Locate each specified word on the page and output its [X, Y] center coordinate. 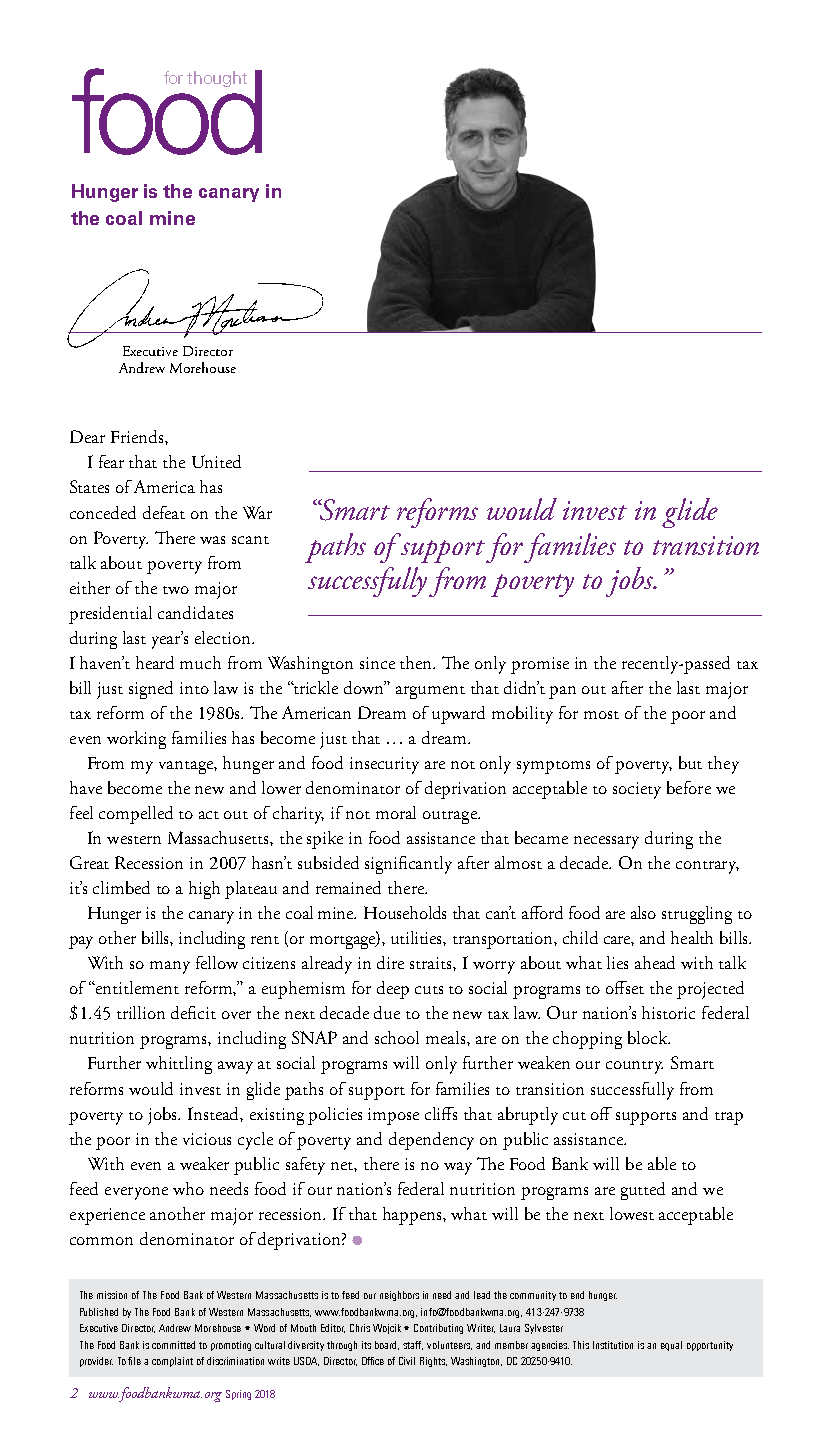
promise [540, 665]
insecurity [384, 765]
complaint [172, 1362]
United [216, 461]
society [637, 790]
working [136, 740]
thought [217, 79]
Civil [407, 1361]
